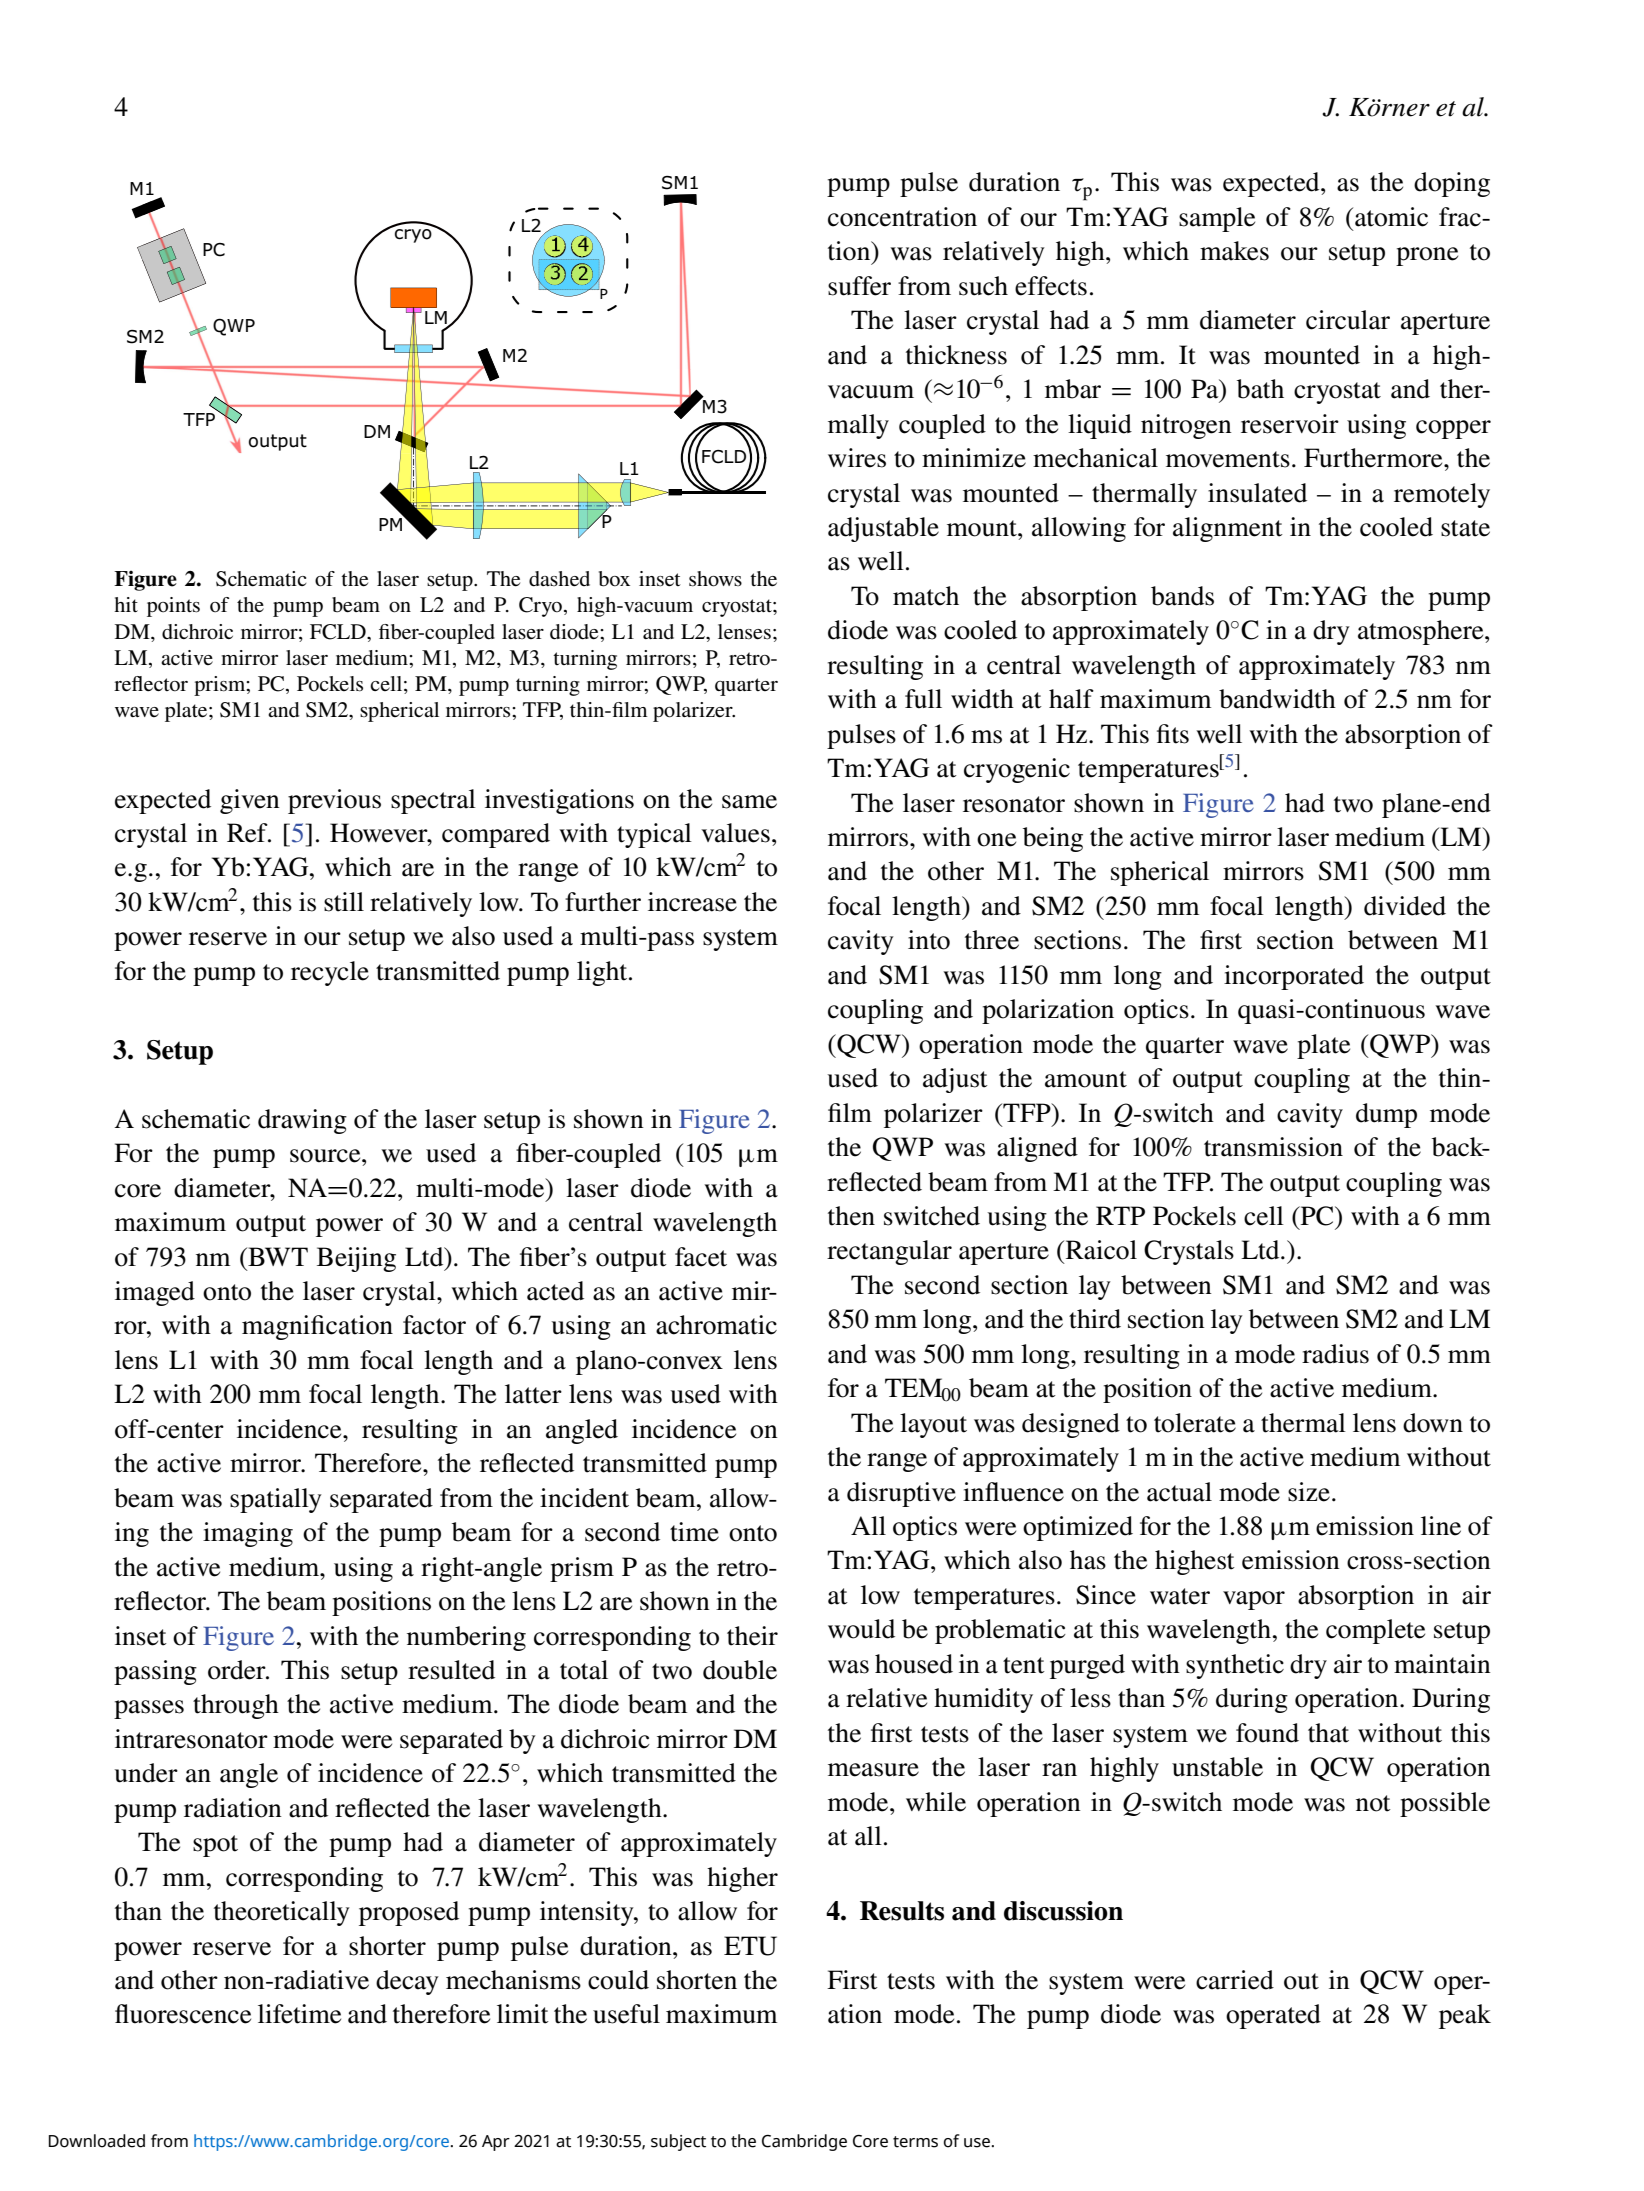  Describe the element at coordinates (1234, 251) in the screenshot. I see `makes` at that location.
